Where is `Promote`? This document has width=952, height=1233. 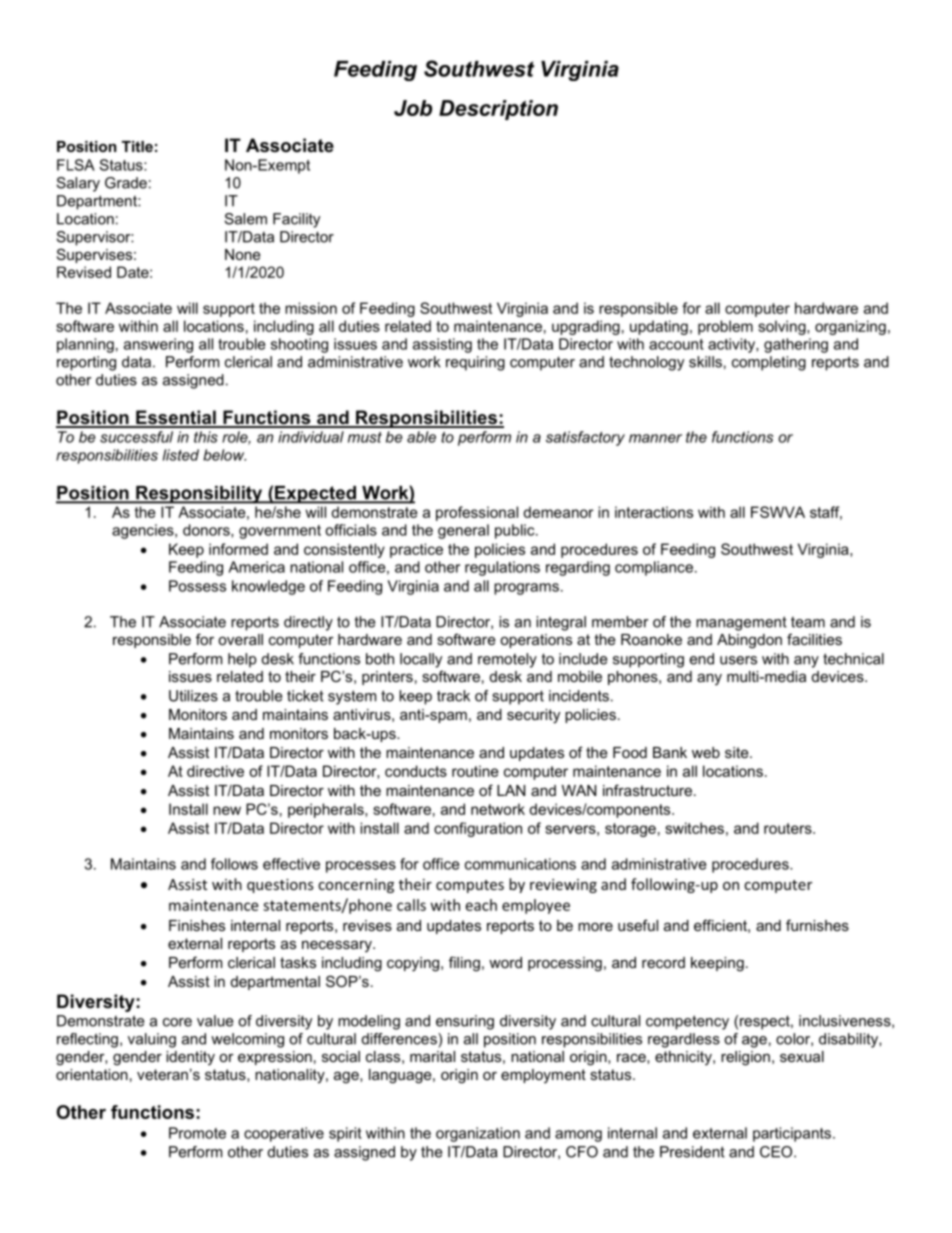 Promote is located at coordinates (197, 1133).
